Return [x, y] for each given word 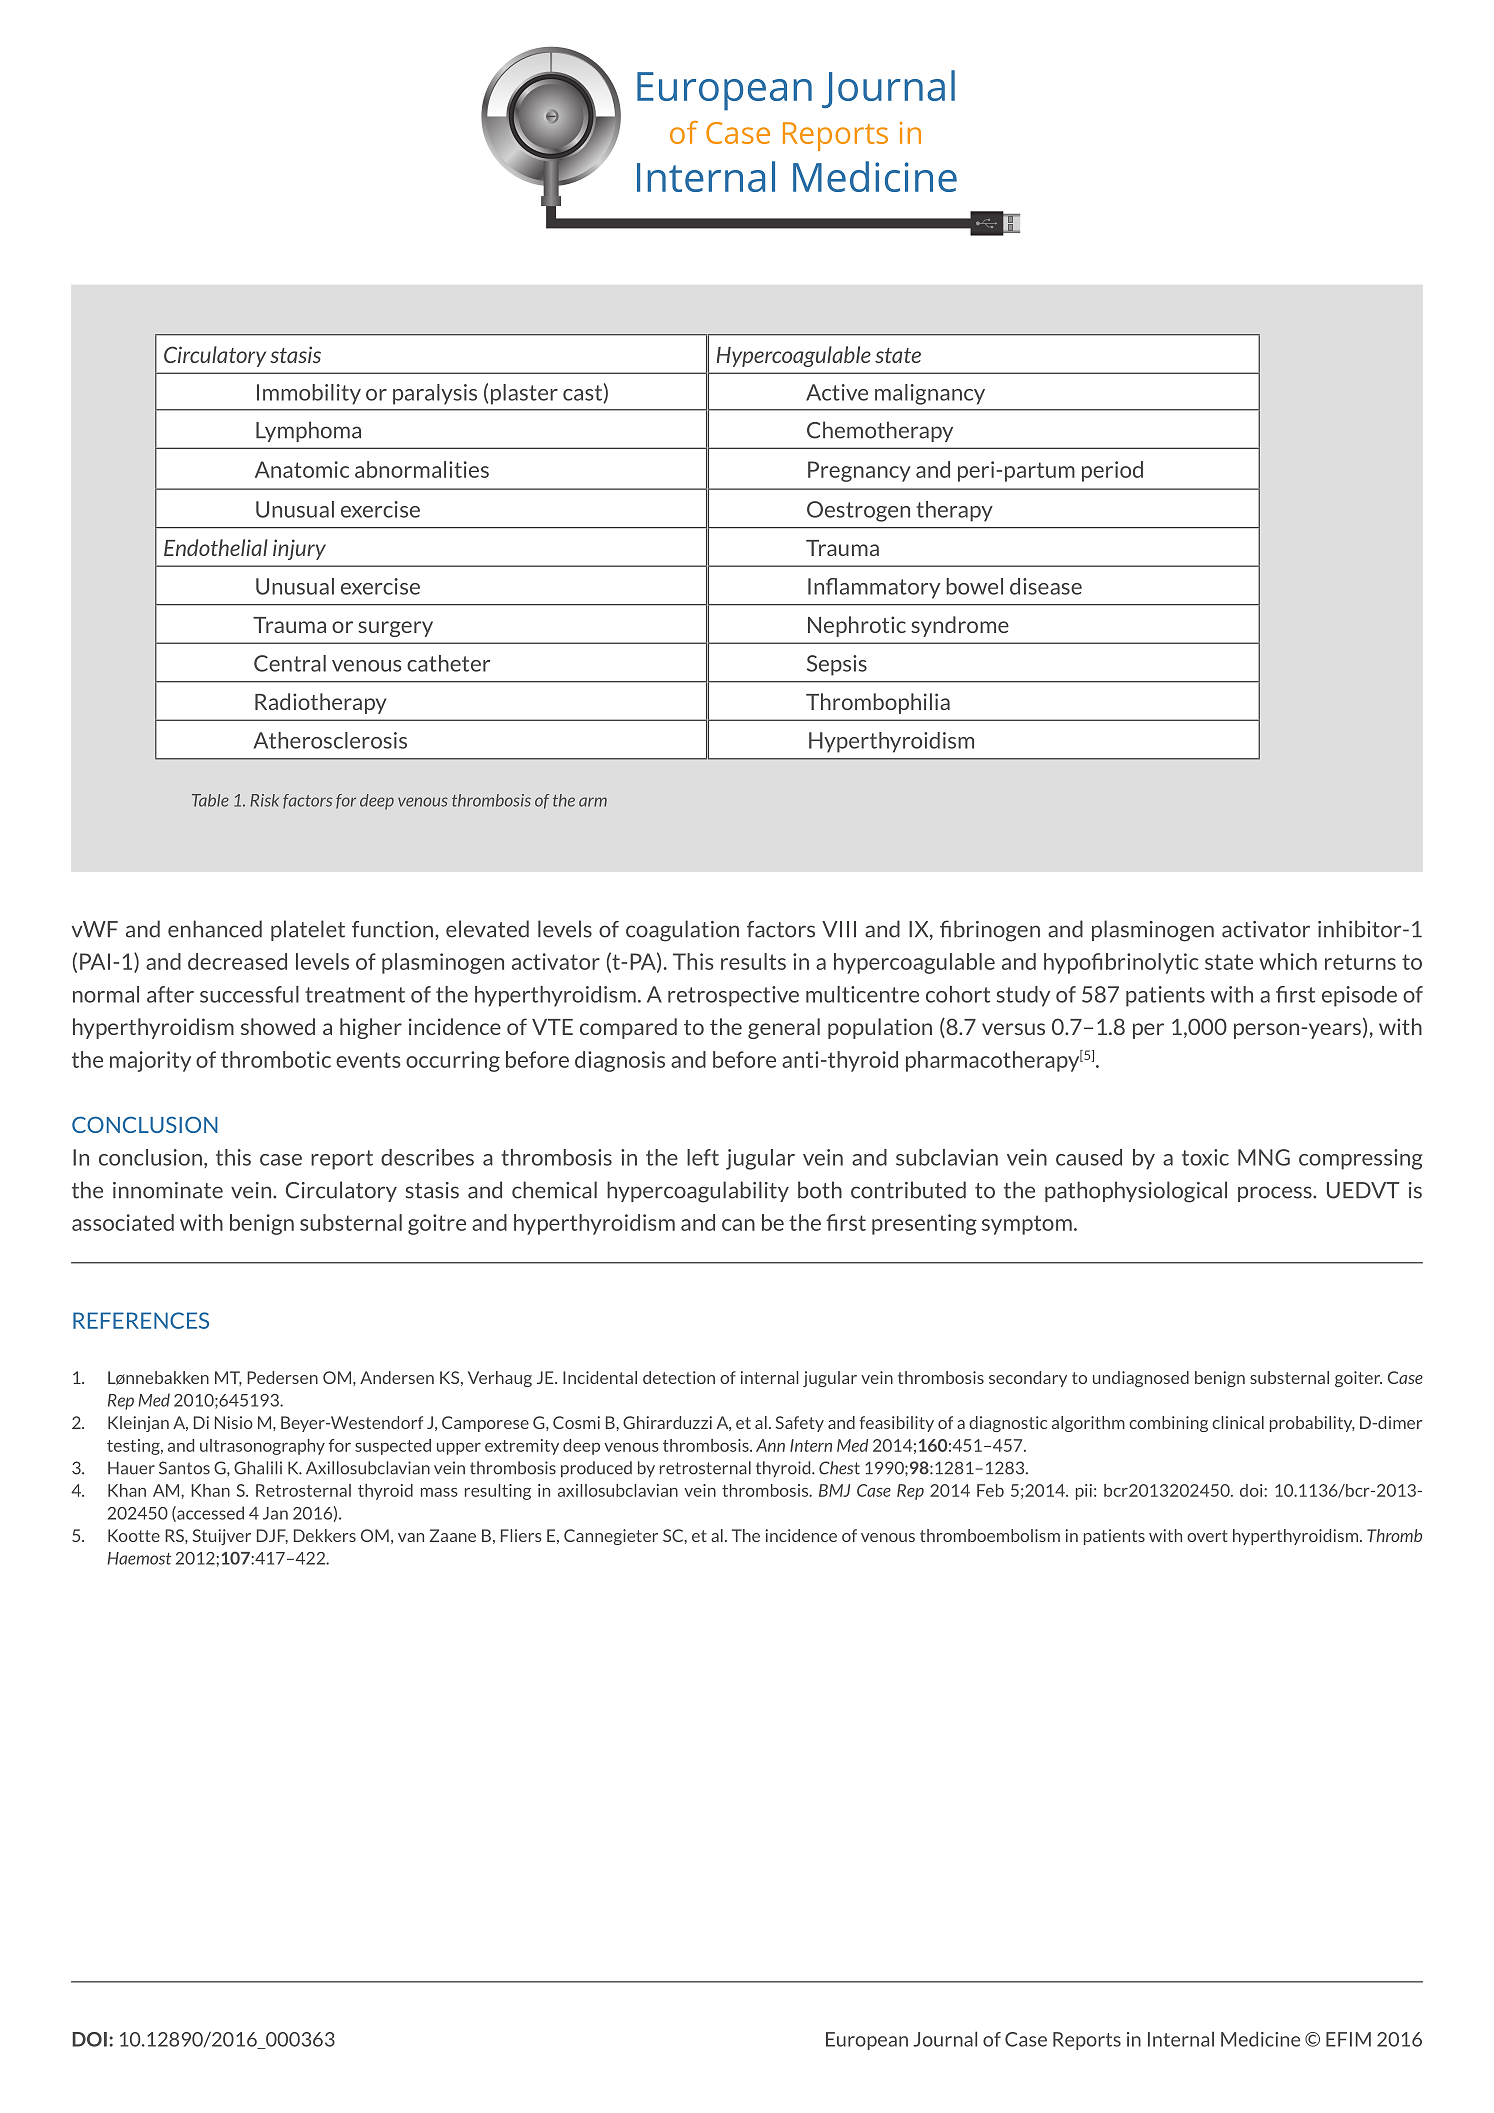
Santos [184, 1468]
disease [1046, 586]
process [1276, 1194]
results [753, 961]
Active [837, 392]
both [820, 1190]
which [1288, 961]
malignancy [930, 394]
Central [290, 663]
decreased [237, 961]
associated [123, 1222]
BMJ [834, 1490]
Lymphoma [308, 431]
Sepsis [837, 665]
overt [1207, 1536]
